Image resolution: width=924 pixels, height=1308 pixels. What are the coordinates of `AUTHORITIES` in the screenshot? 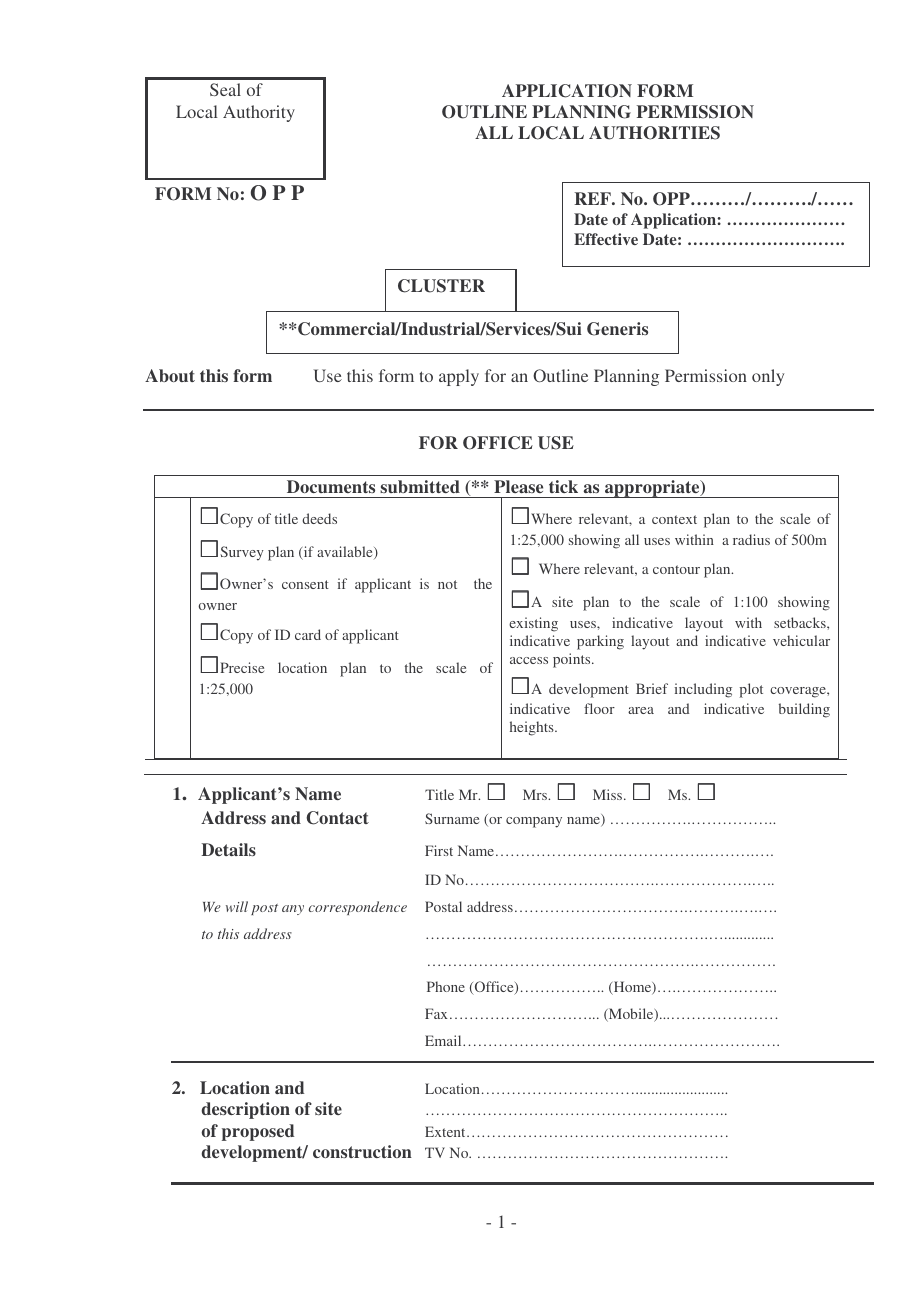 It's located at (654, 133).
